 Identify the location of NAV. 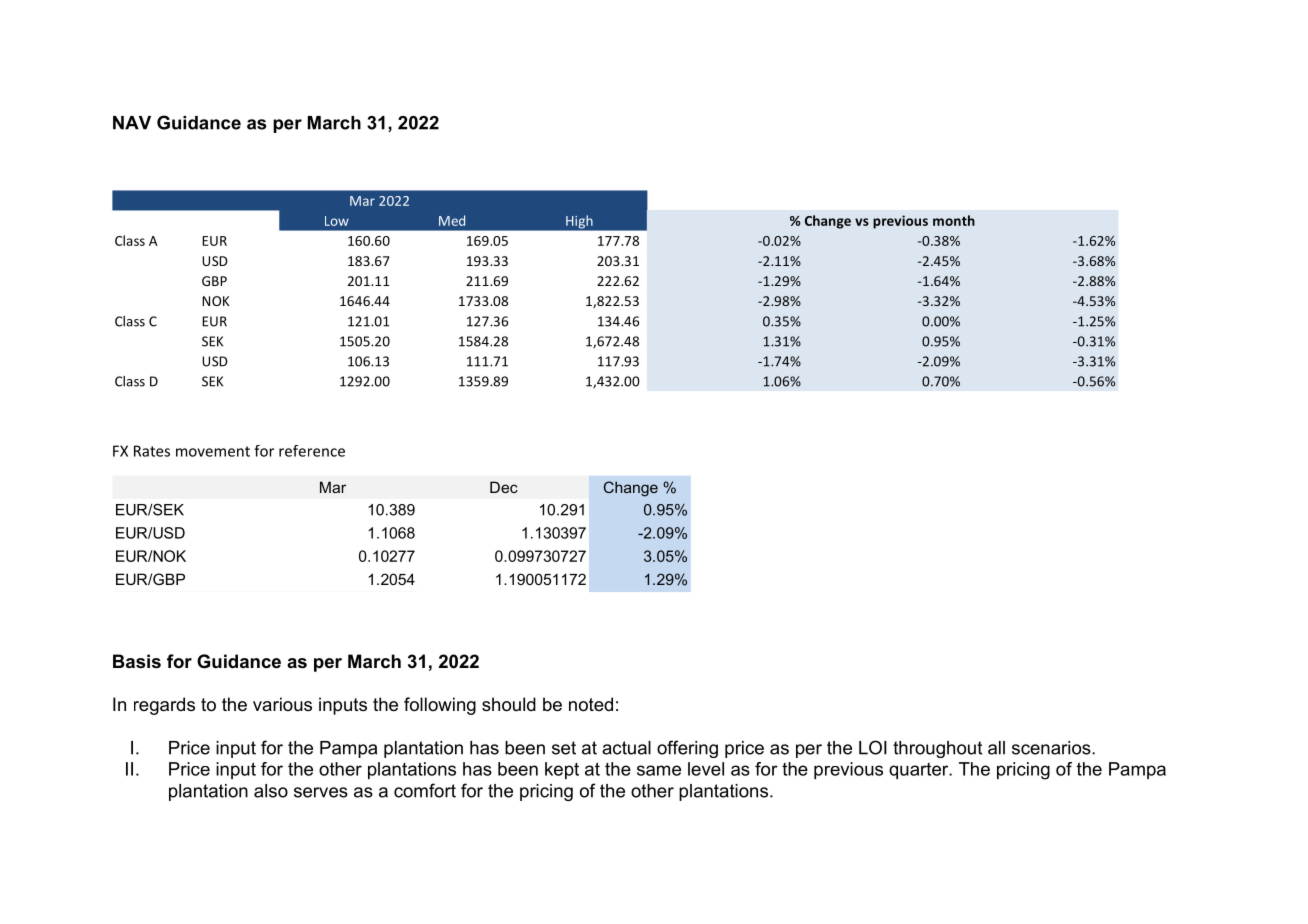
(132, 123).
